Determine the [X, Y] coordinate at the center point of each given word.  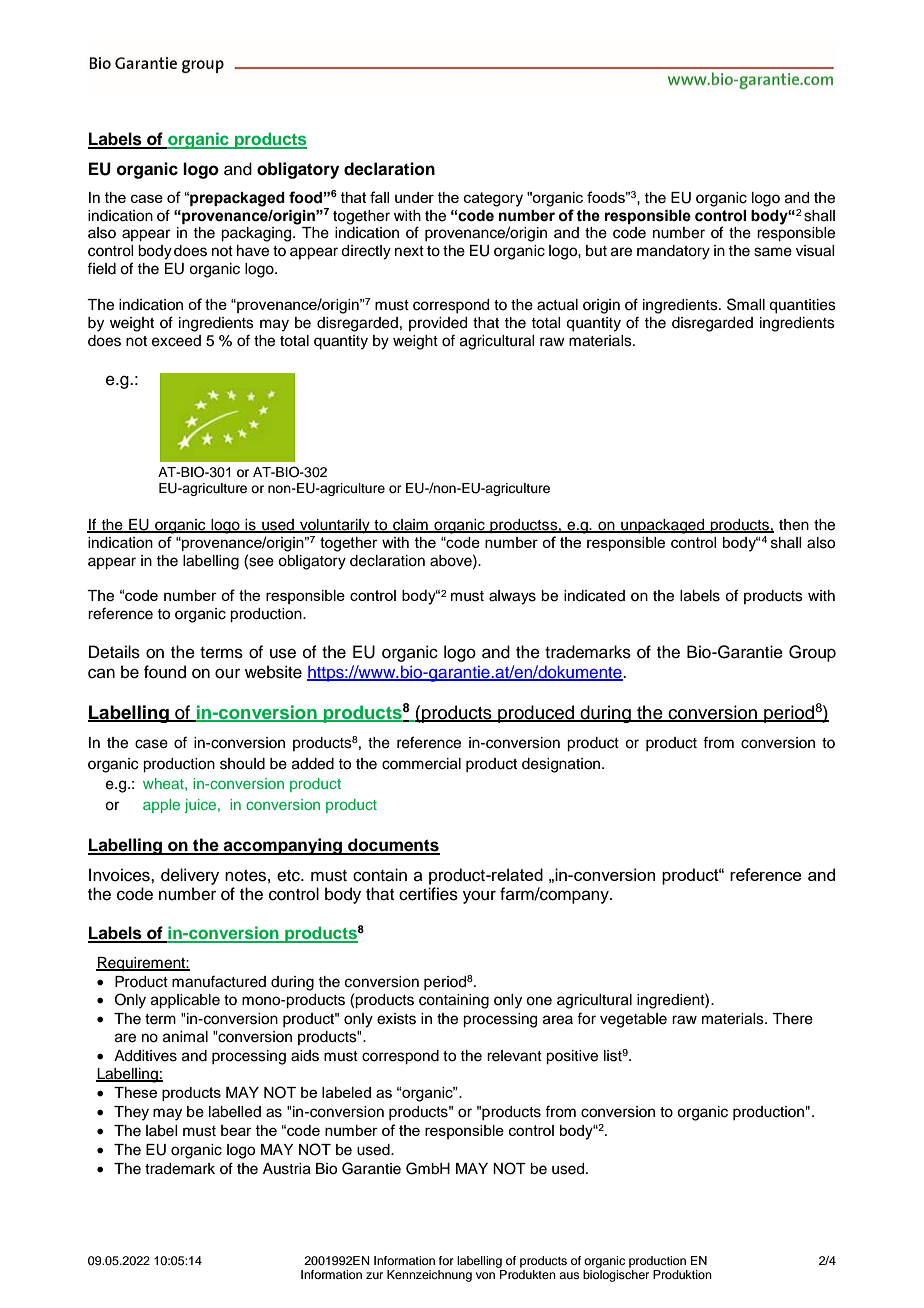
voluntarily [335, 526]
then [794, 525]
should [242, 764]
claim [410, 525]
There [792, 1019]
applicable [185, 1001]
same [773, 252]
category [493, 199]
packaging [257, 234]
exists [396, 1019]
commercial [421, 764]
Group [812, 653]
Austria [287, 1169]
